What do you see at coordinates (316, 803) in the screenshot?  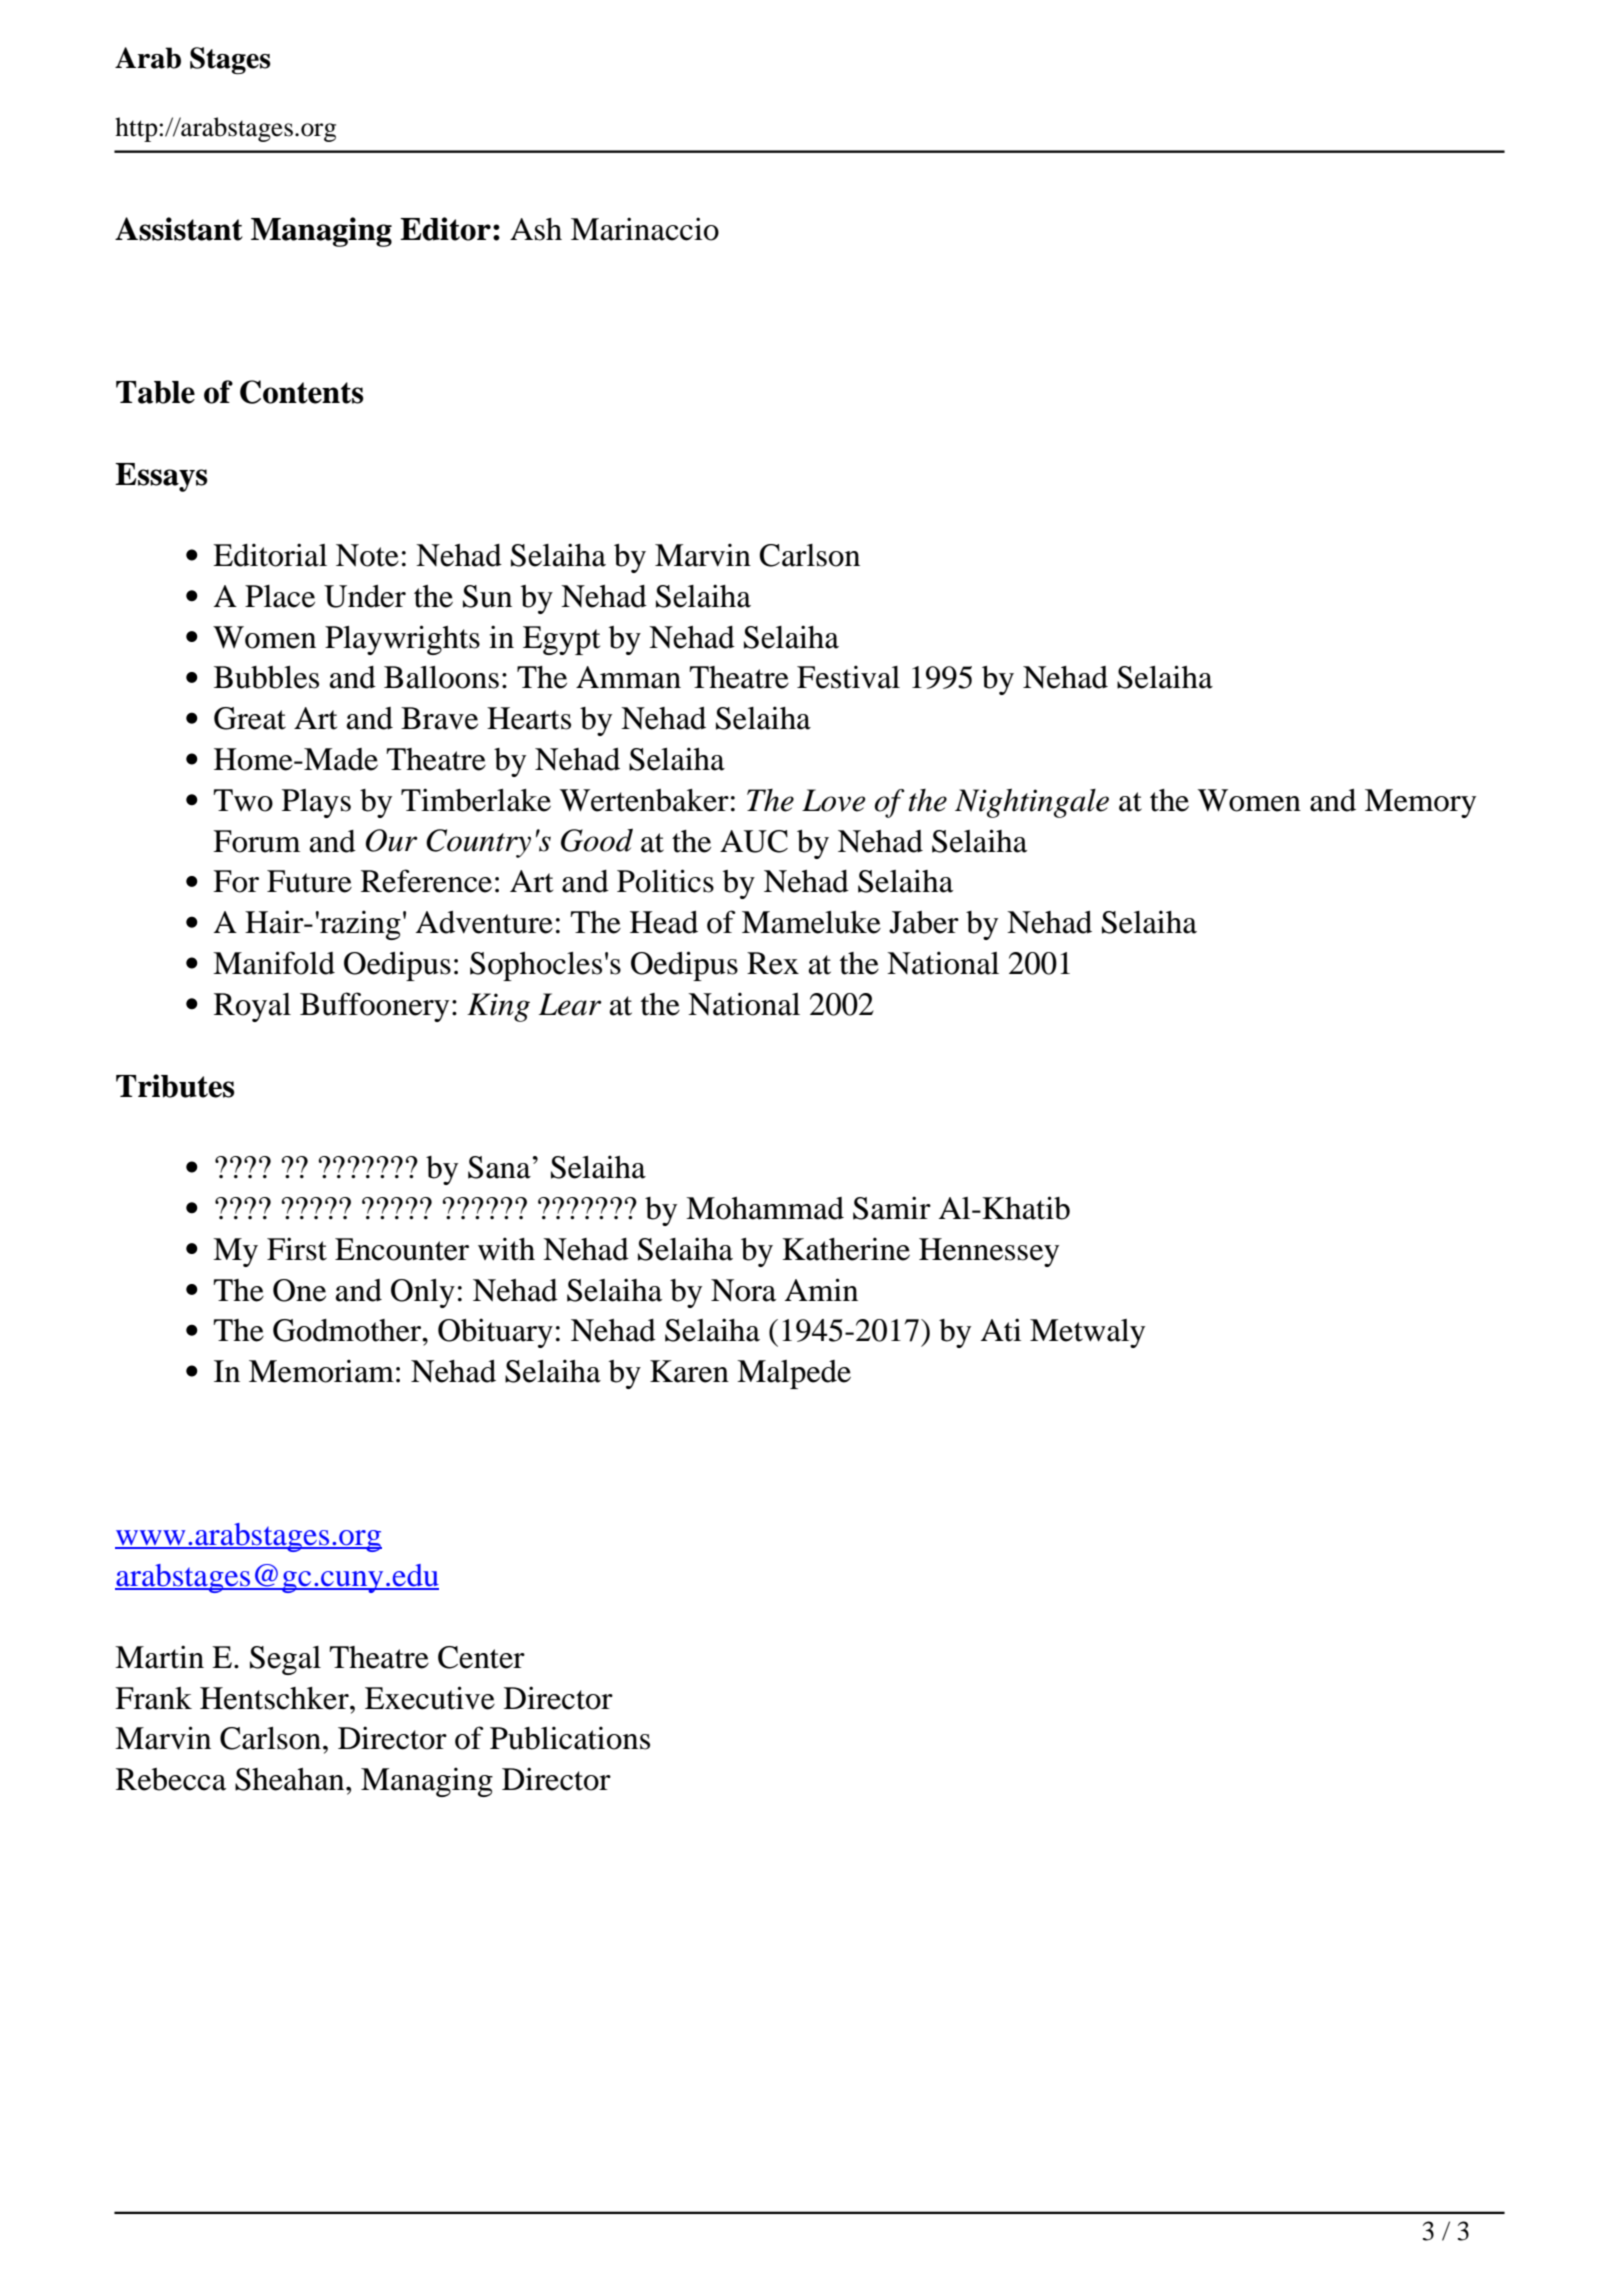 I see `Plays` at bounding box center [316, 803].
